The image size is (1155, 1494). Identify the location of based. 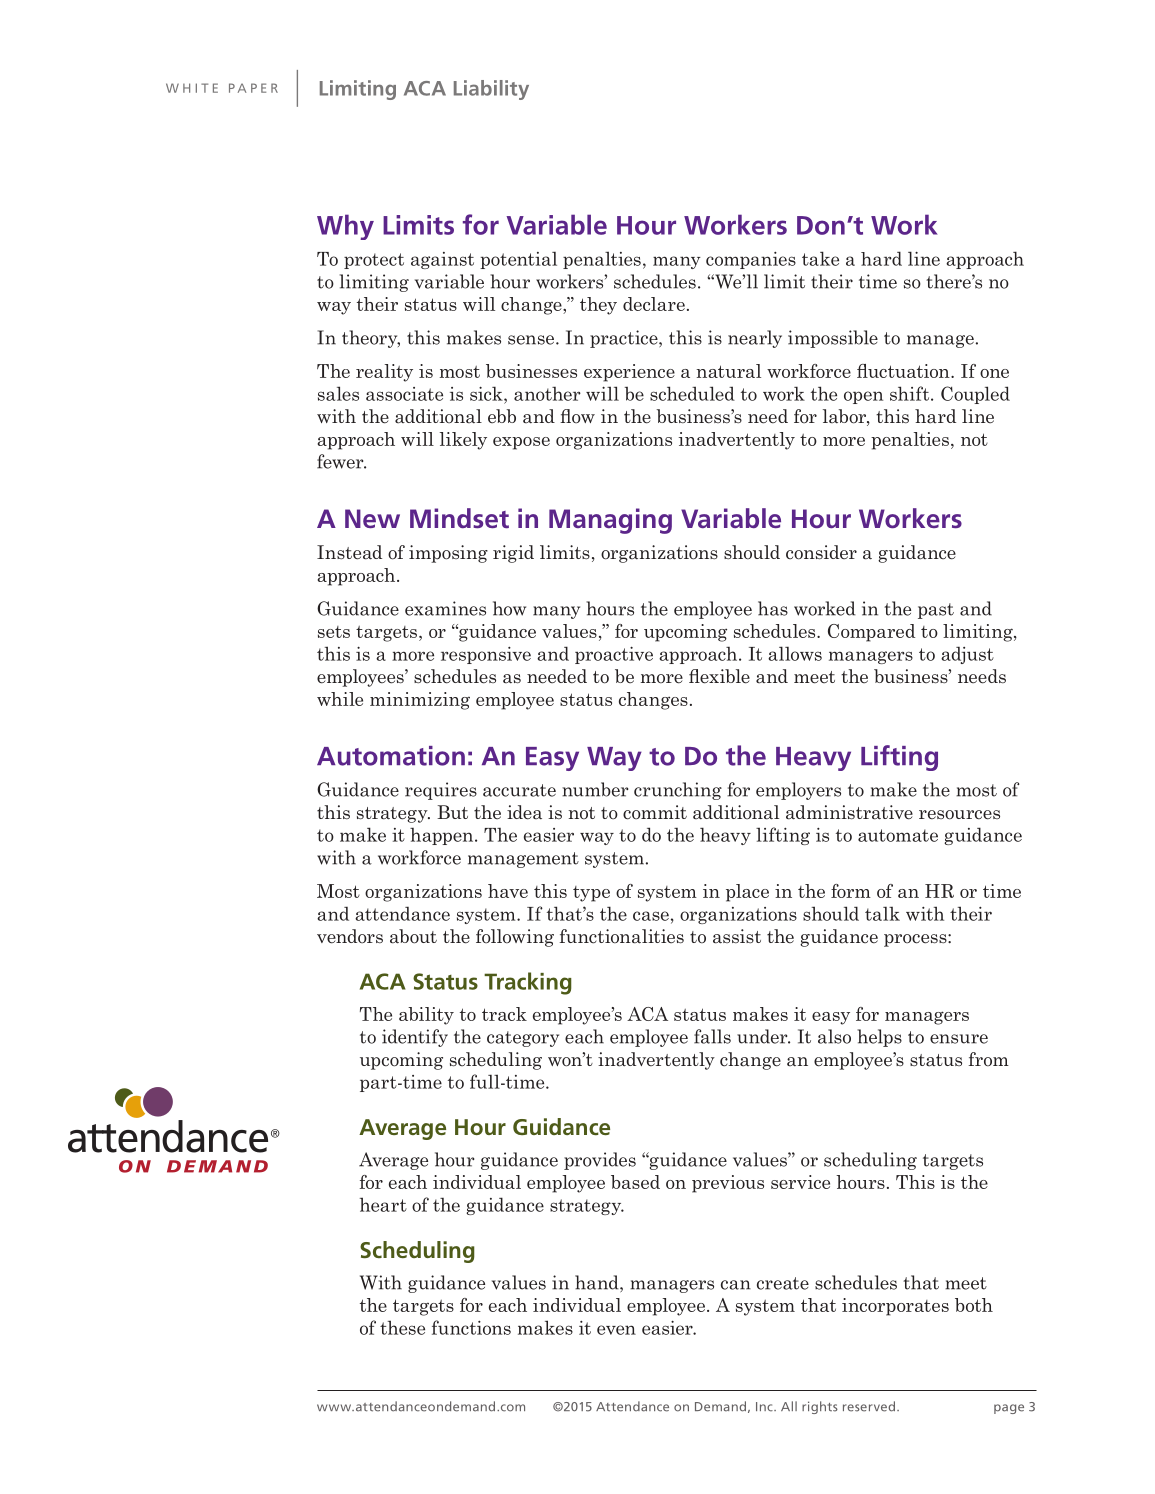
(635, 1182).
